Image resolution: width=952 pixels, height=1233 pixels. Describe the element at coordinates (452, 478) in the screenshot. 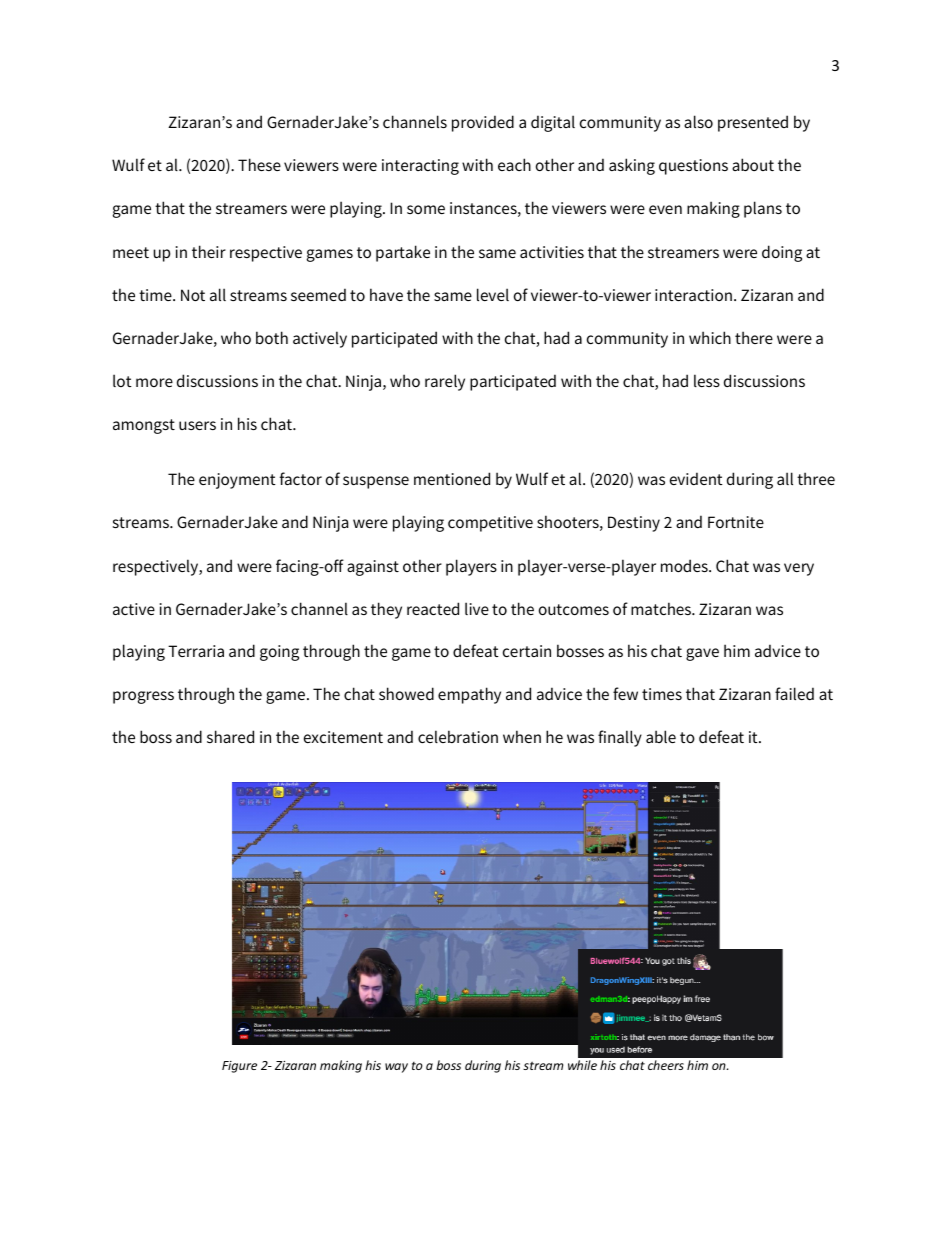

I see `mentioned` at that location.
